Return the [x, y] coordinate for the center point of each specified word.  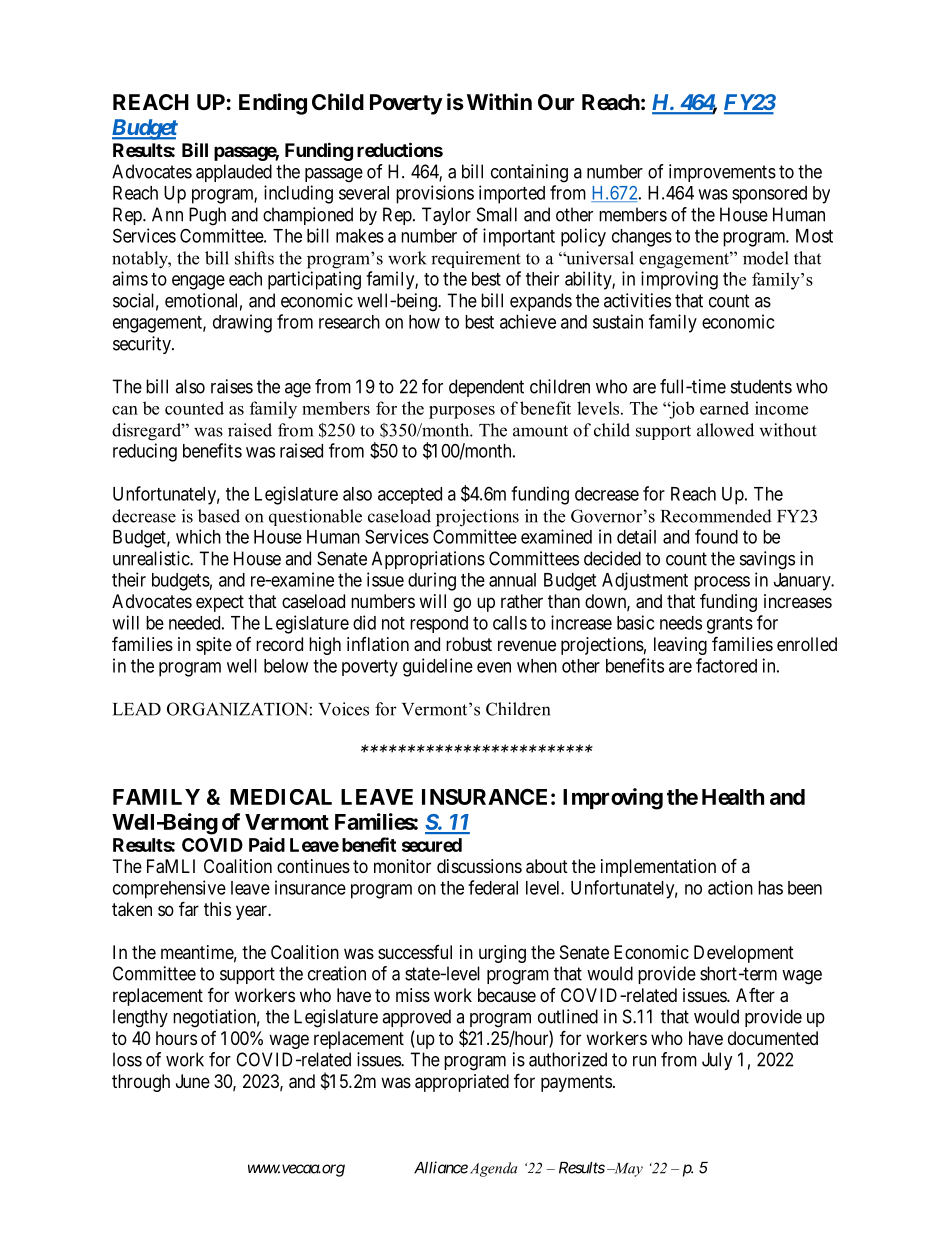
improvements [722, 173]
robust [469, 644]
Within [499, 101]
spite [214, 646]
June [193, 1081]
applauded [234, 173]
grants [730, 625]
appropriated [462, 1083]
